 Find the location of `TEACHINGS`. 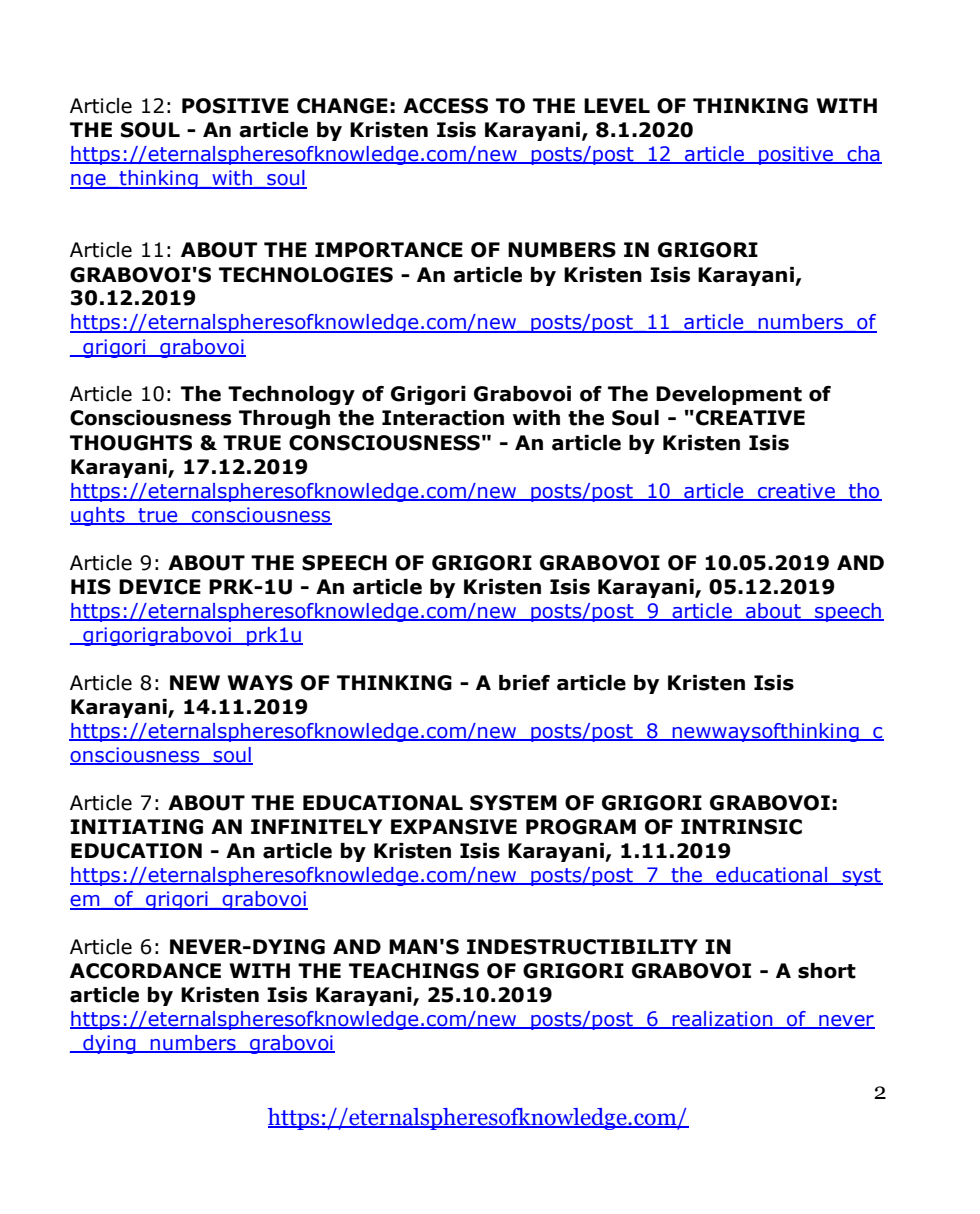

TEACHINGS is located at coordinates (414, 971).
